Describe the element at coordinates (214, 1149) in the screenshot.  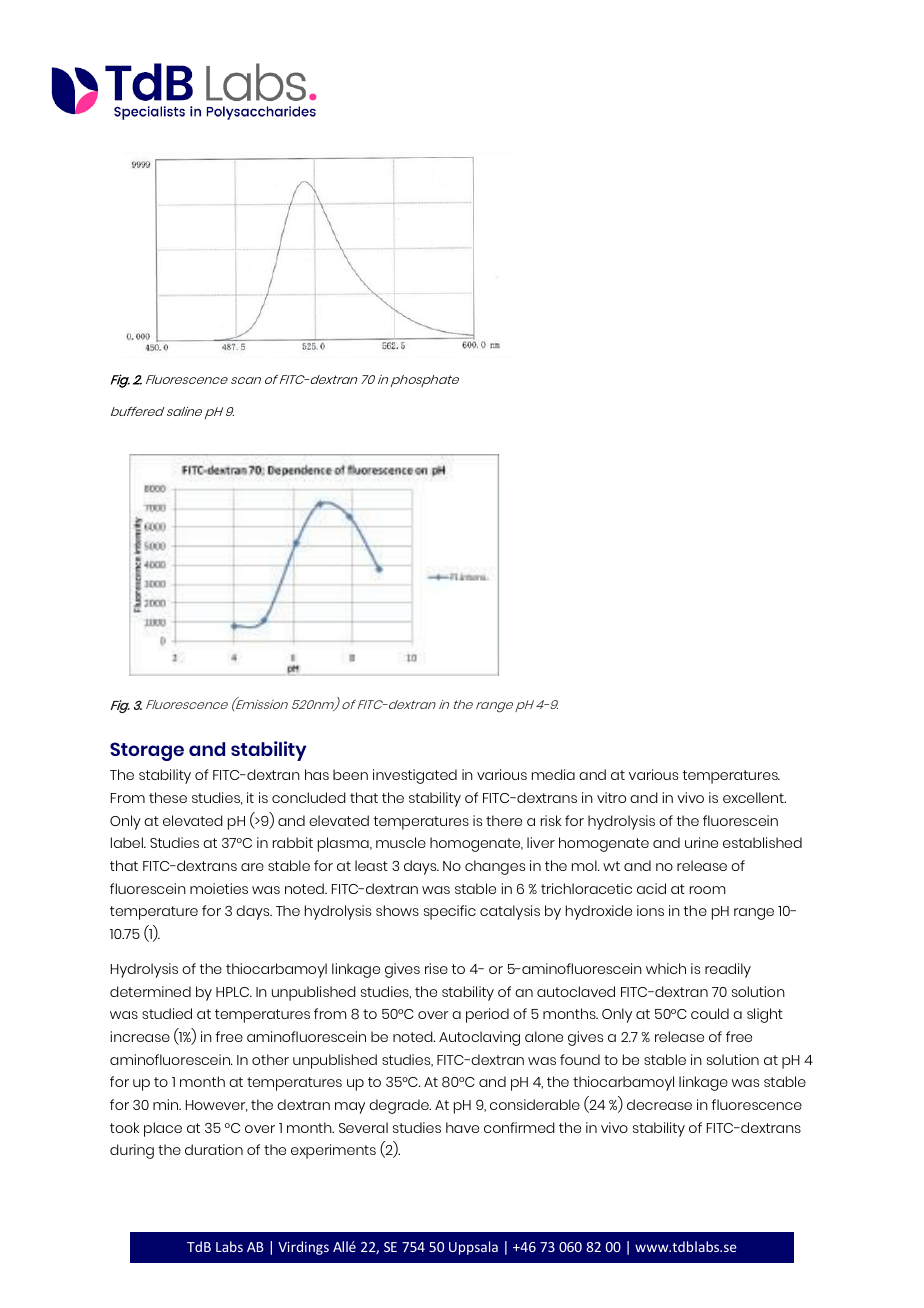
I see `duration` at that location.
